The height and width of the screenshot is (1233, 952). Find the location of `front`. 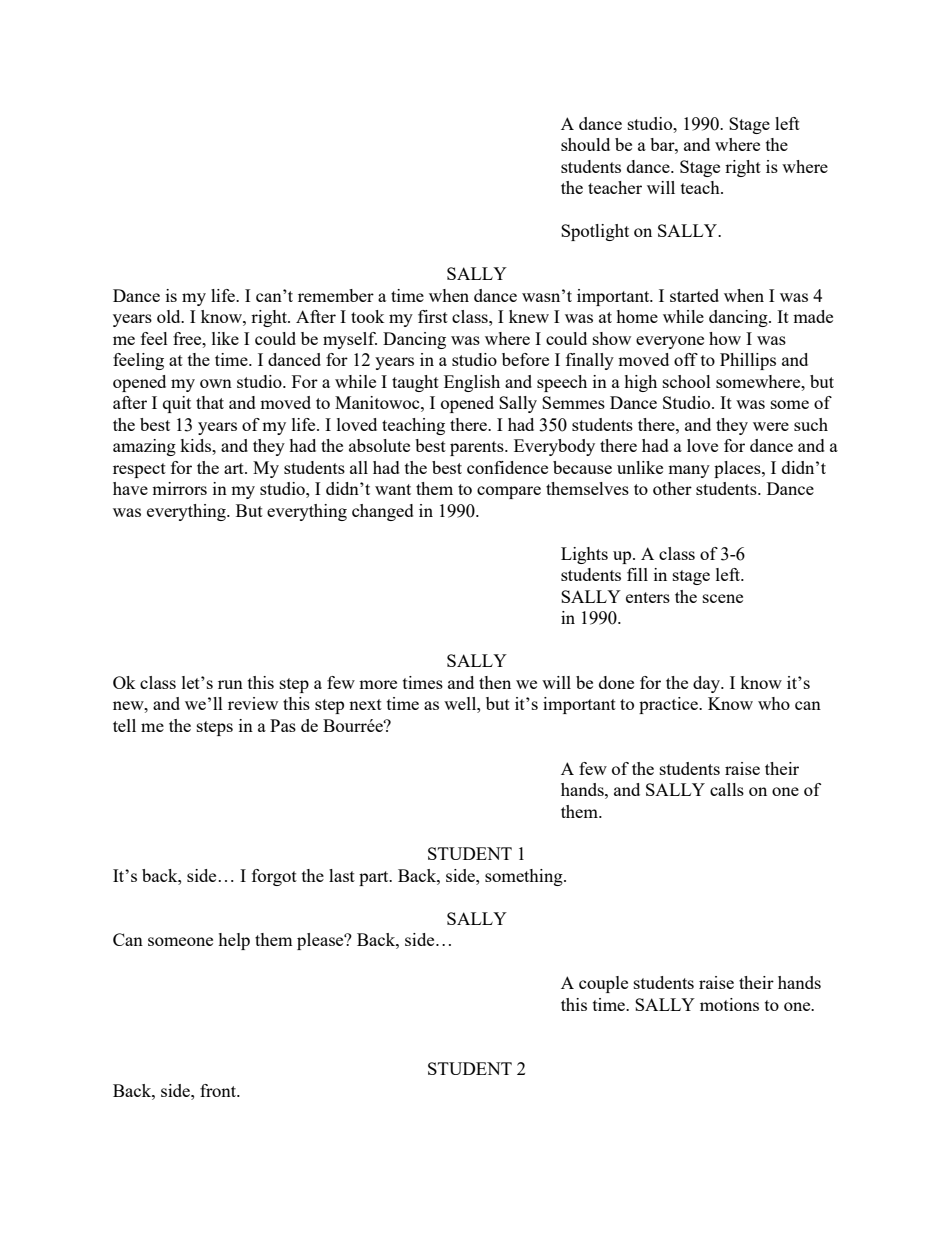

front is located at coordinates (219, 1090).
